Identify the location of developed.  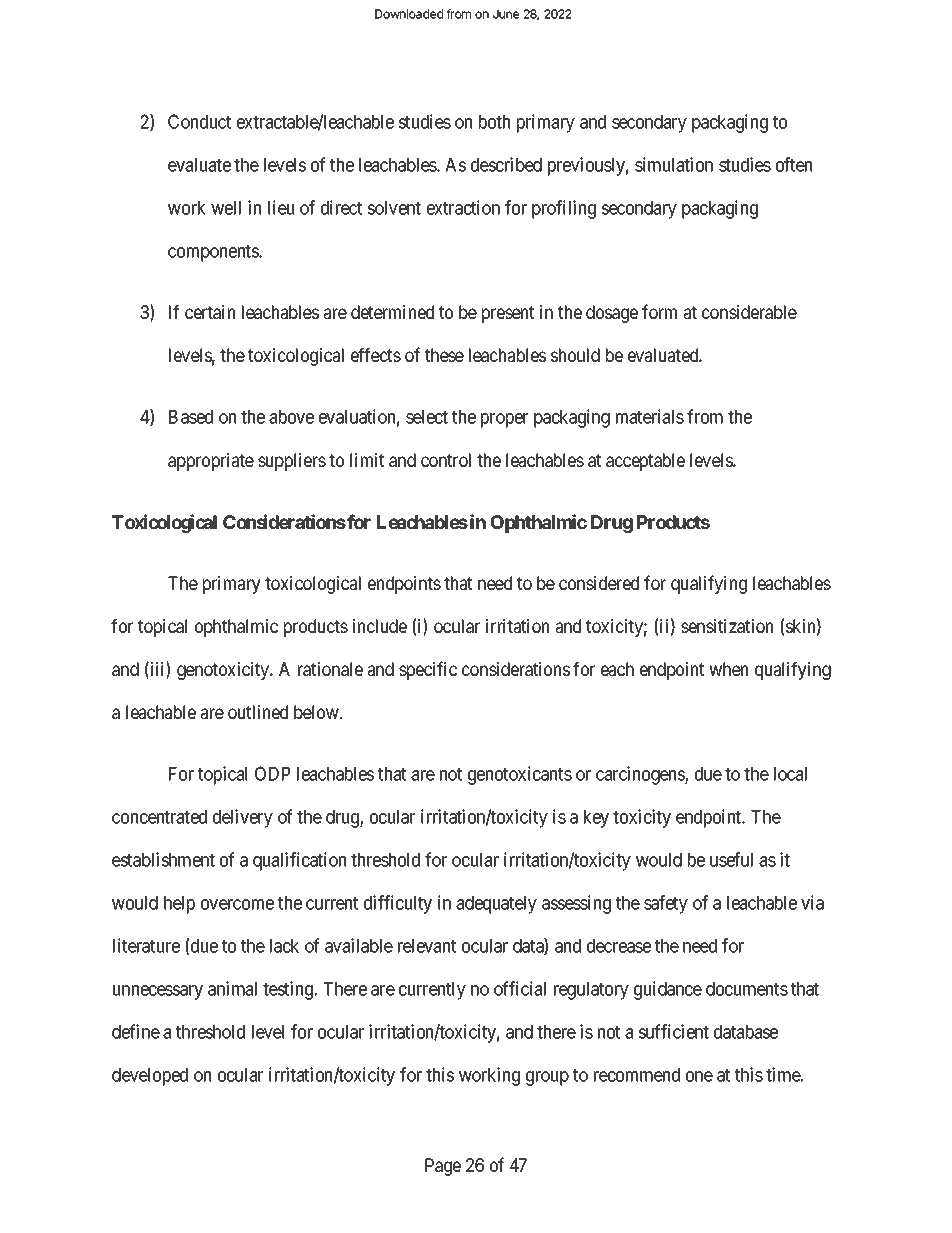
(150, 1077).
